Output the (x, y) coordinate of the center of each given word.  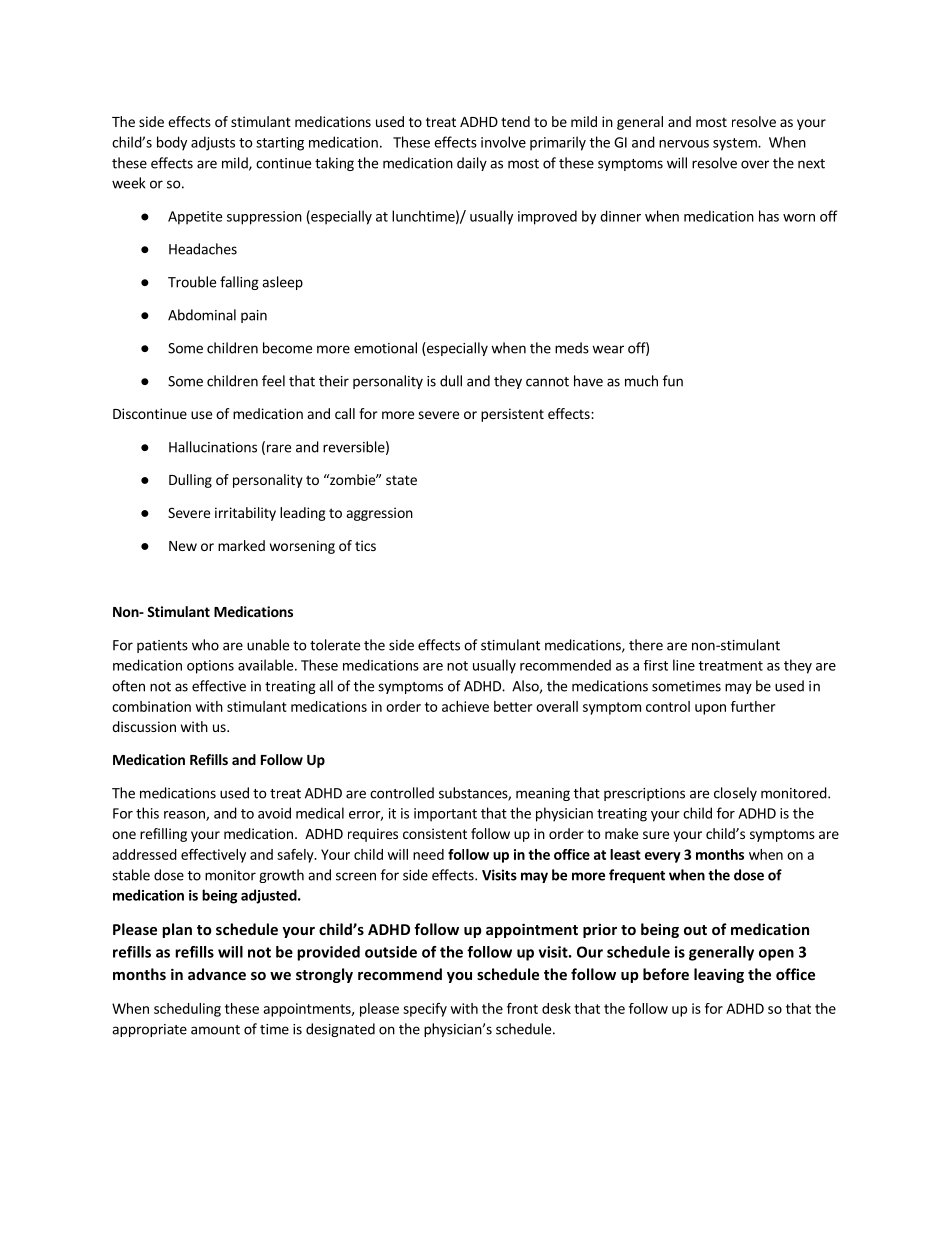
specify (425, 1010)
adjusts (213, 143)
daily (472, 164)
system (736, 144)
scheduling (187, 1010)
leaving (719, 975)
